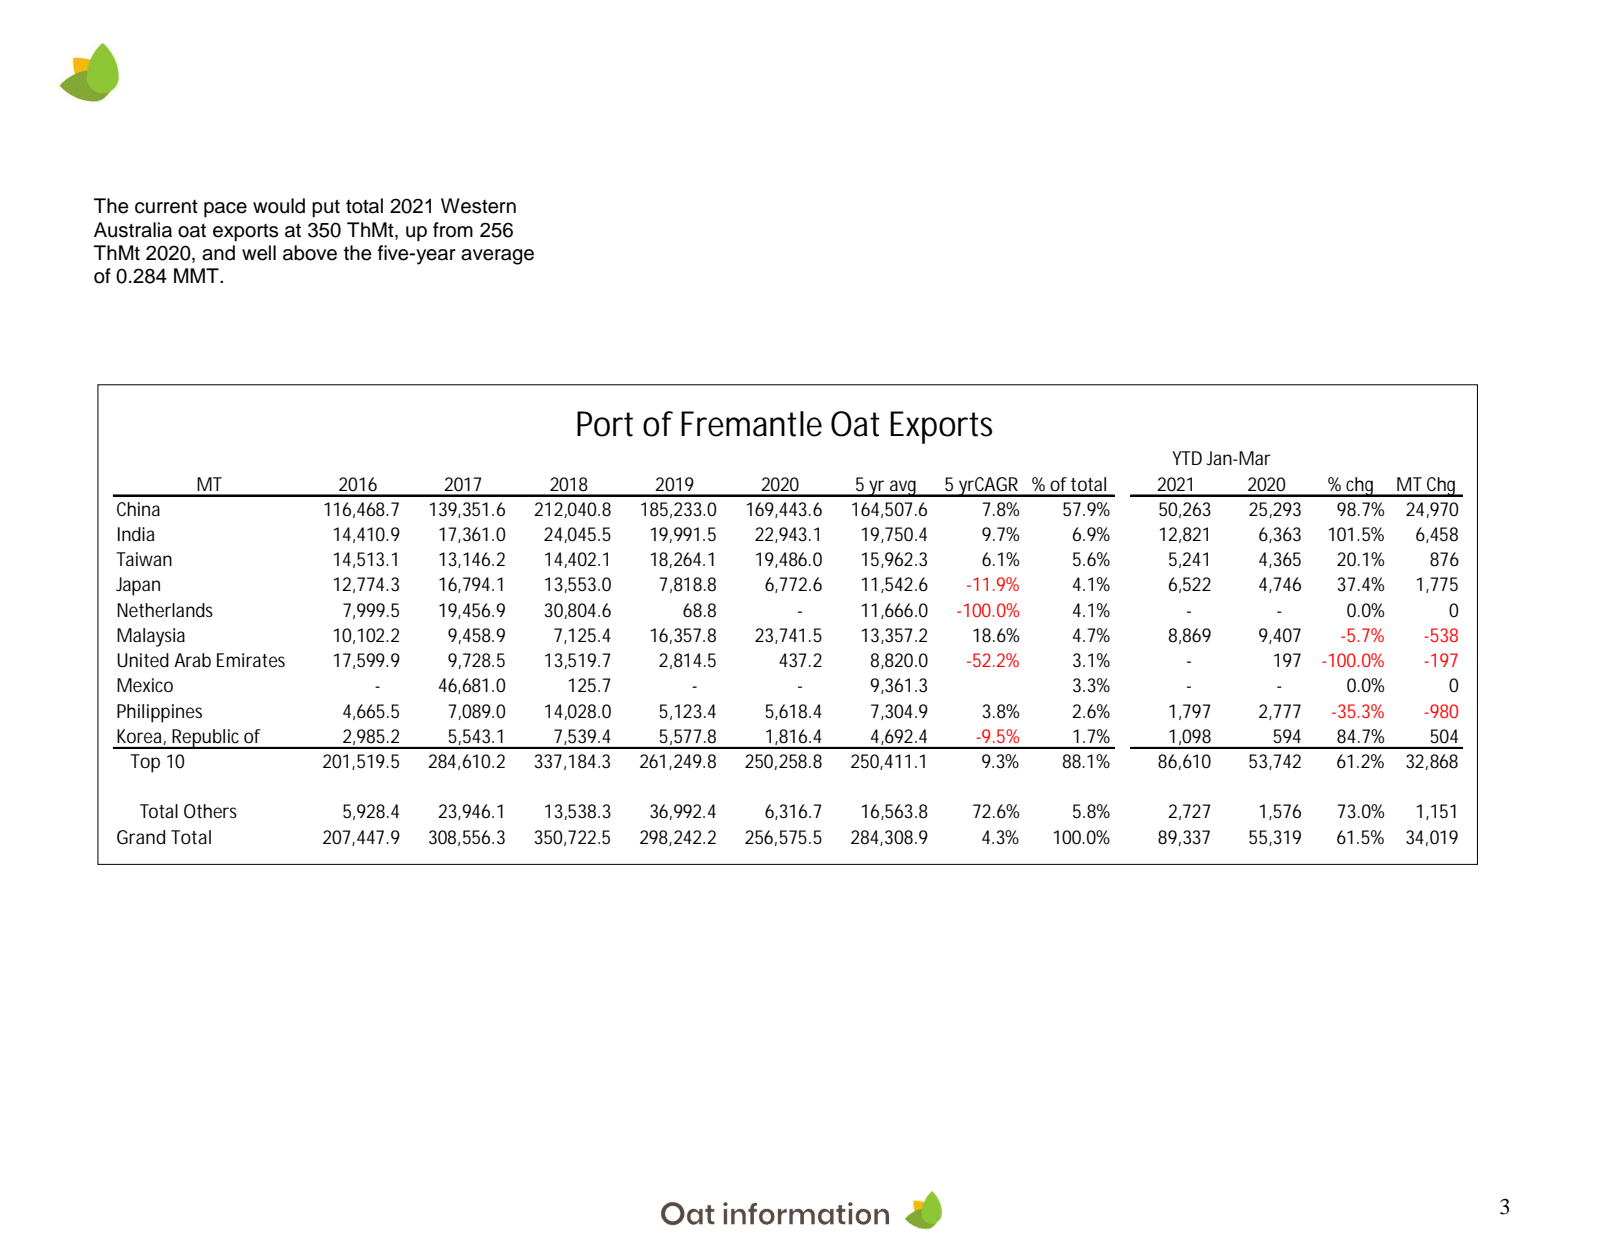 The width and height of the screenshot is (1612, 1246). What do you see at coordinates (141, 837) in the screenshot?
I see `Grand` at bounding box center [141, 837].
